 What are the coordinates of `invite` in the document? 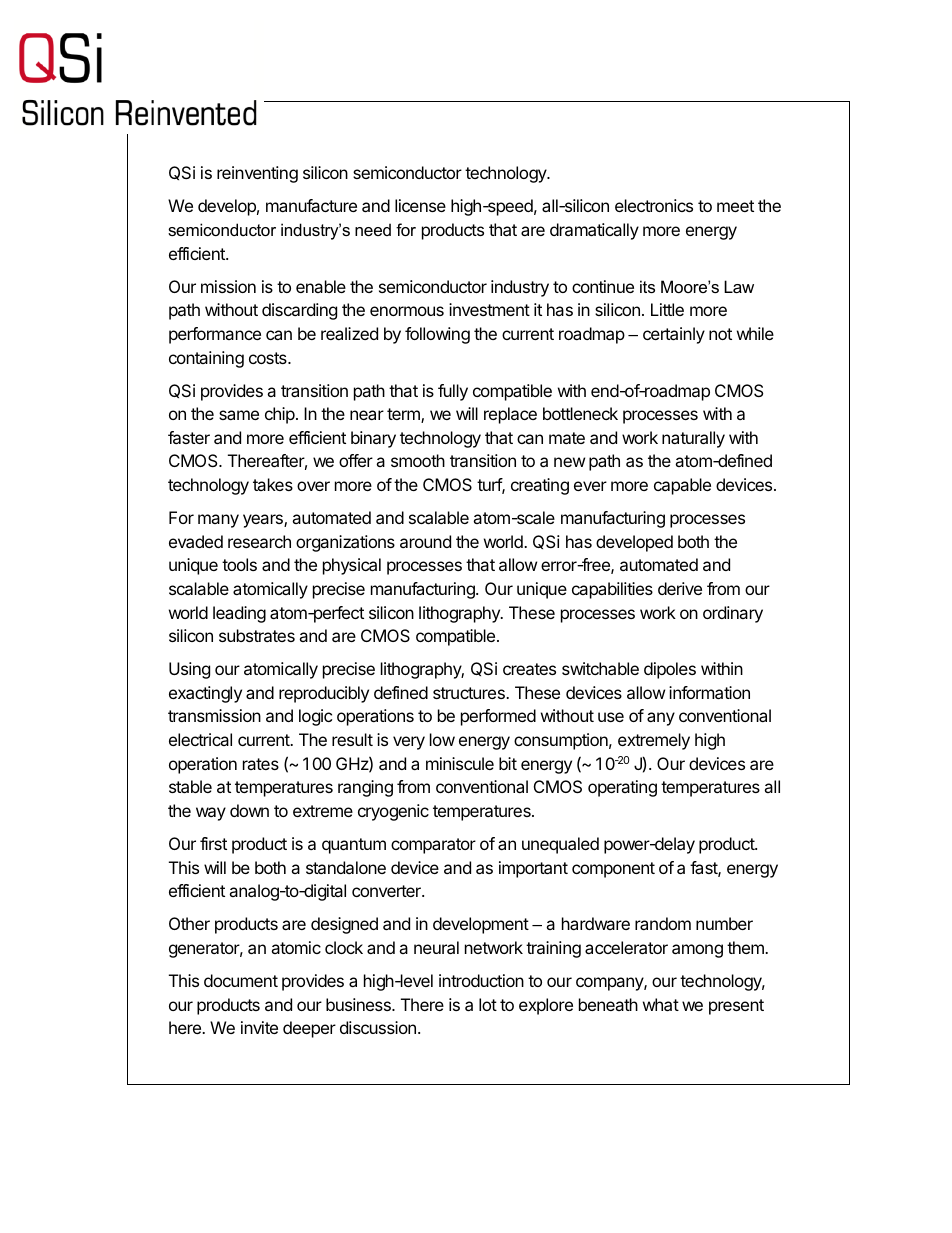 It's located at (259, 1027).
